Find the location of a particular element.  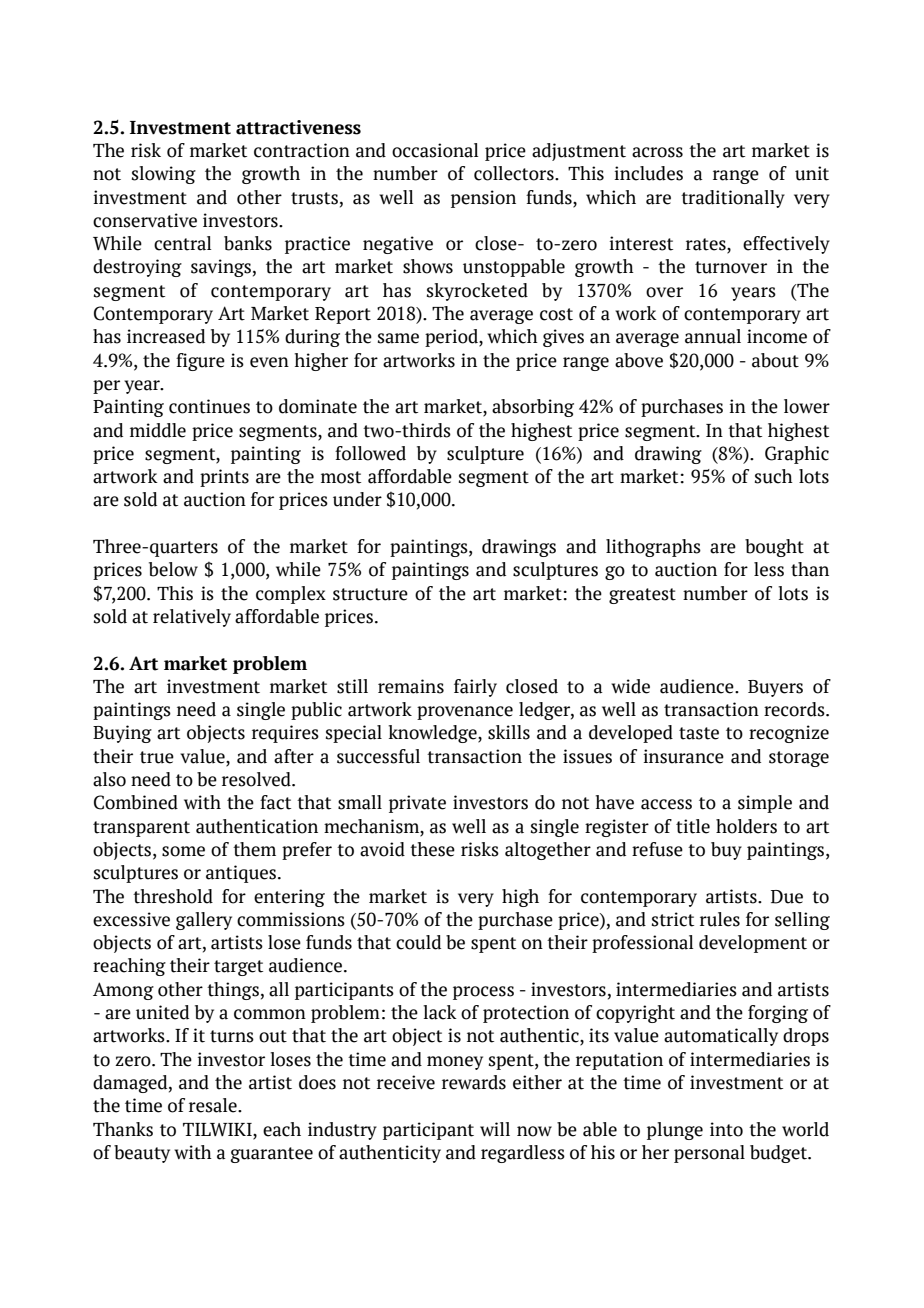

will is located at coordinates (495, 1129).
